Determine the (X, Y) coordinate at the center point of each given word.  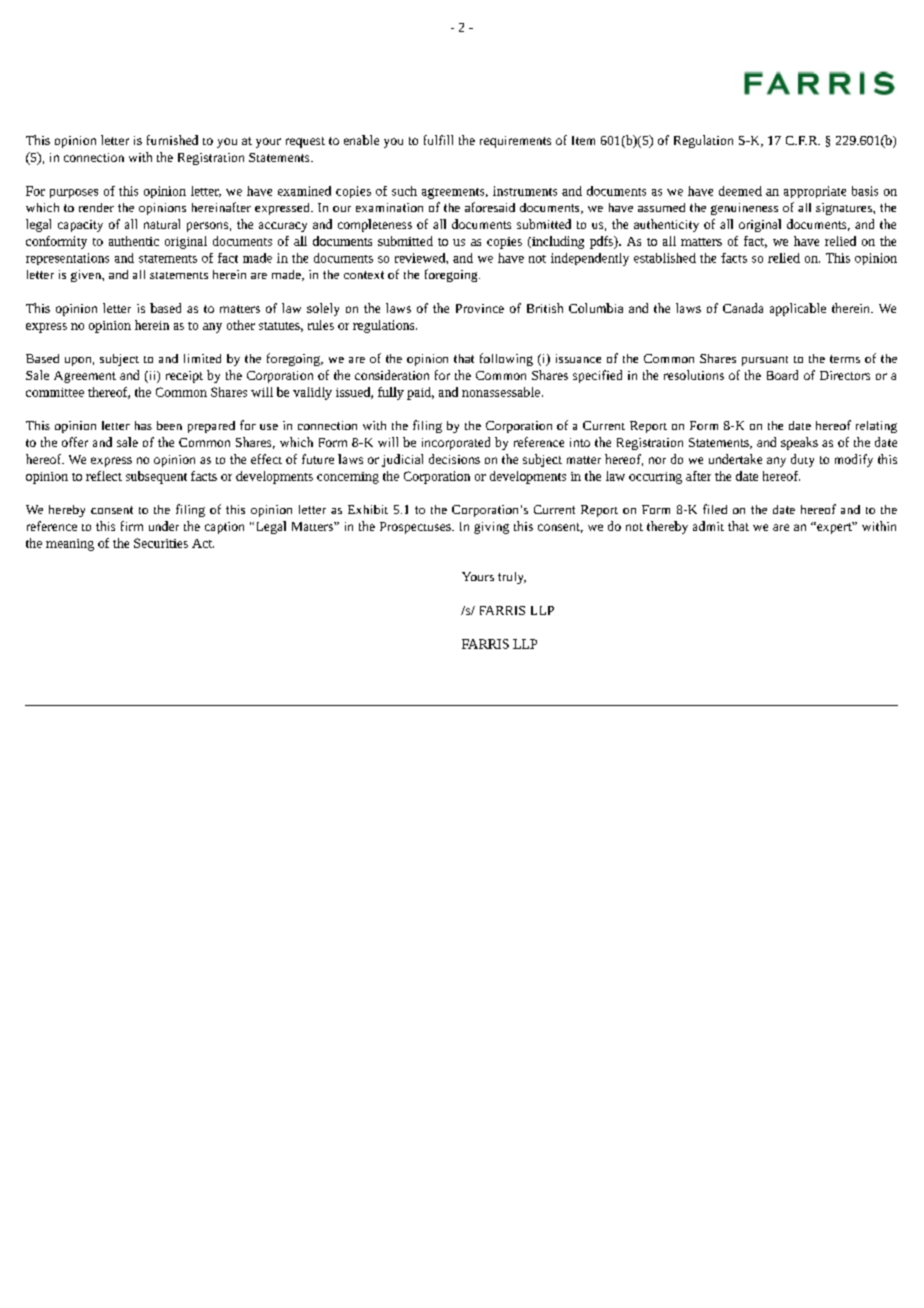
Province (480, 308)
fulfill (438, 140)
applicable (798, 309)
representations (67, 259)
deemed (740, 191)
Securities (161, 543)
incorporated (456, 443)
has (143, 425)
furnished (172, 140)
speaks (799, 443)
